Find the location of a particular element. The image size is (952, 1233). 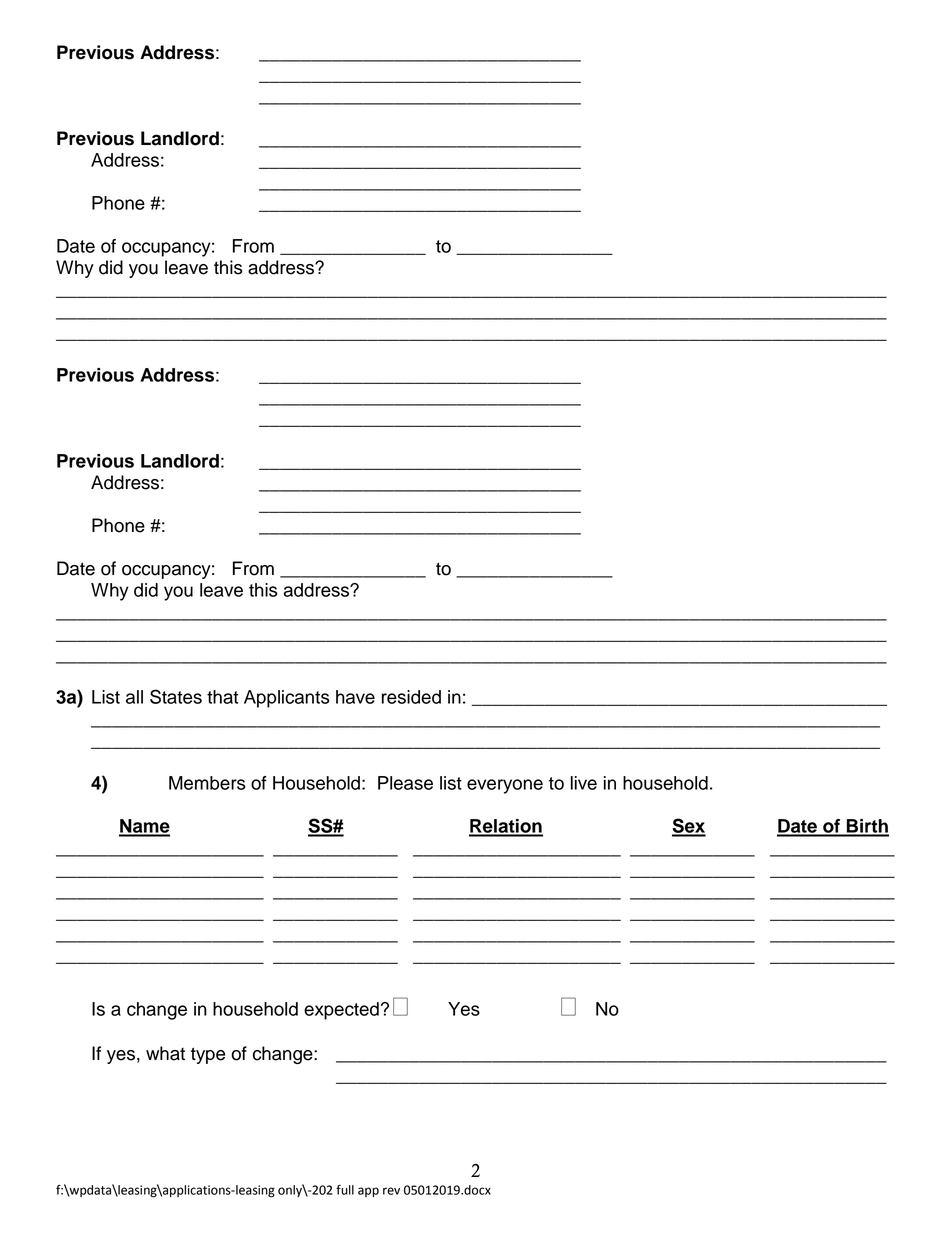

States is located at coordinates (176, 696).
